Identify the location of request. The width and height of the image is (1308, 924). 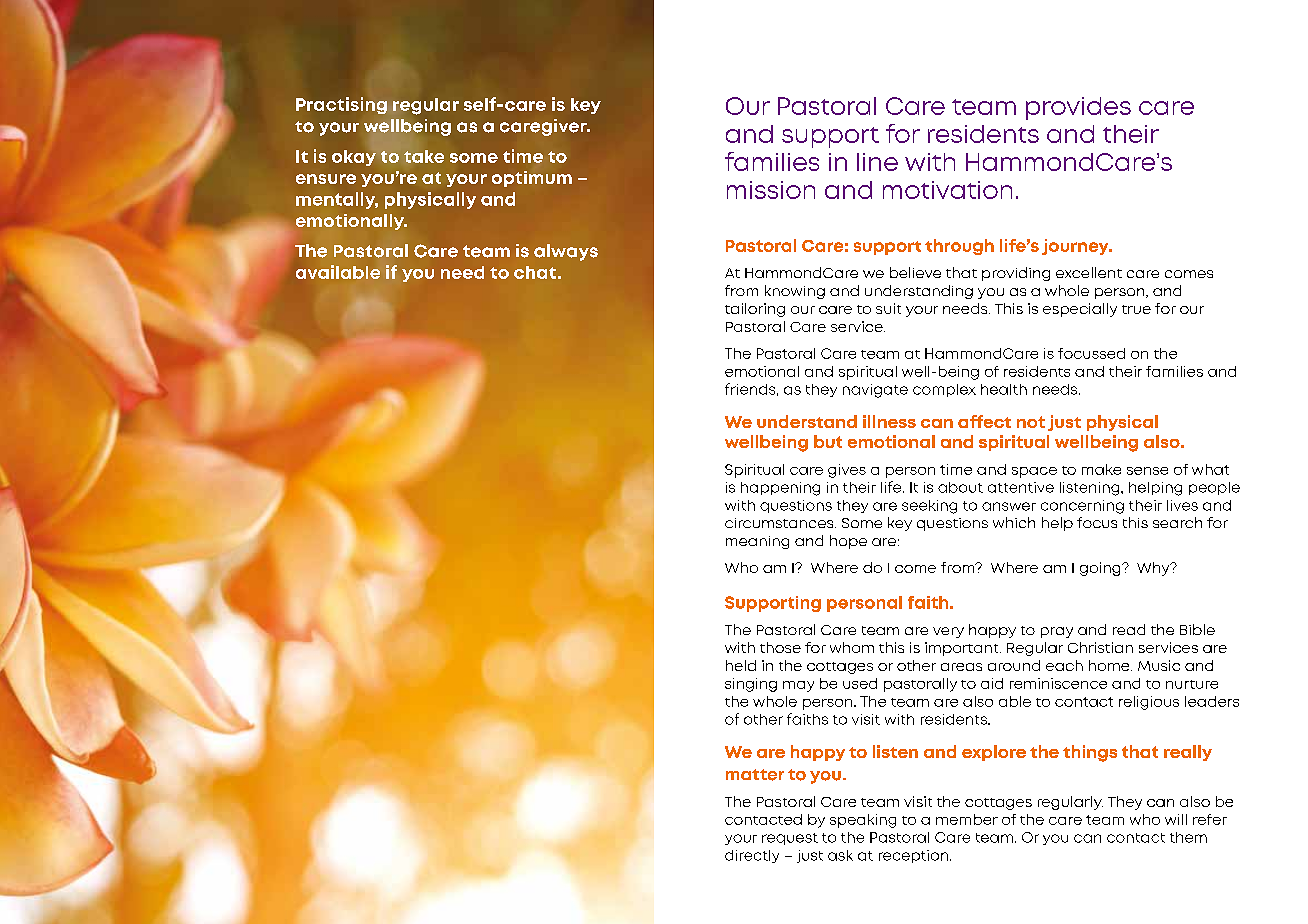
(790, 839).
